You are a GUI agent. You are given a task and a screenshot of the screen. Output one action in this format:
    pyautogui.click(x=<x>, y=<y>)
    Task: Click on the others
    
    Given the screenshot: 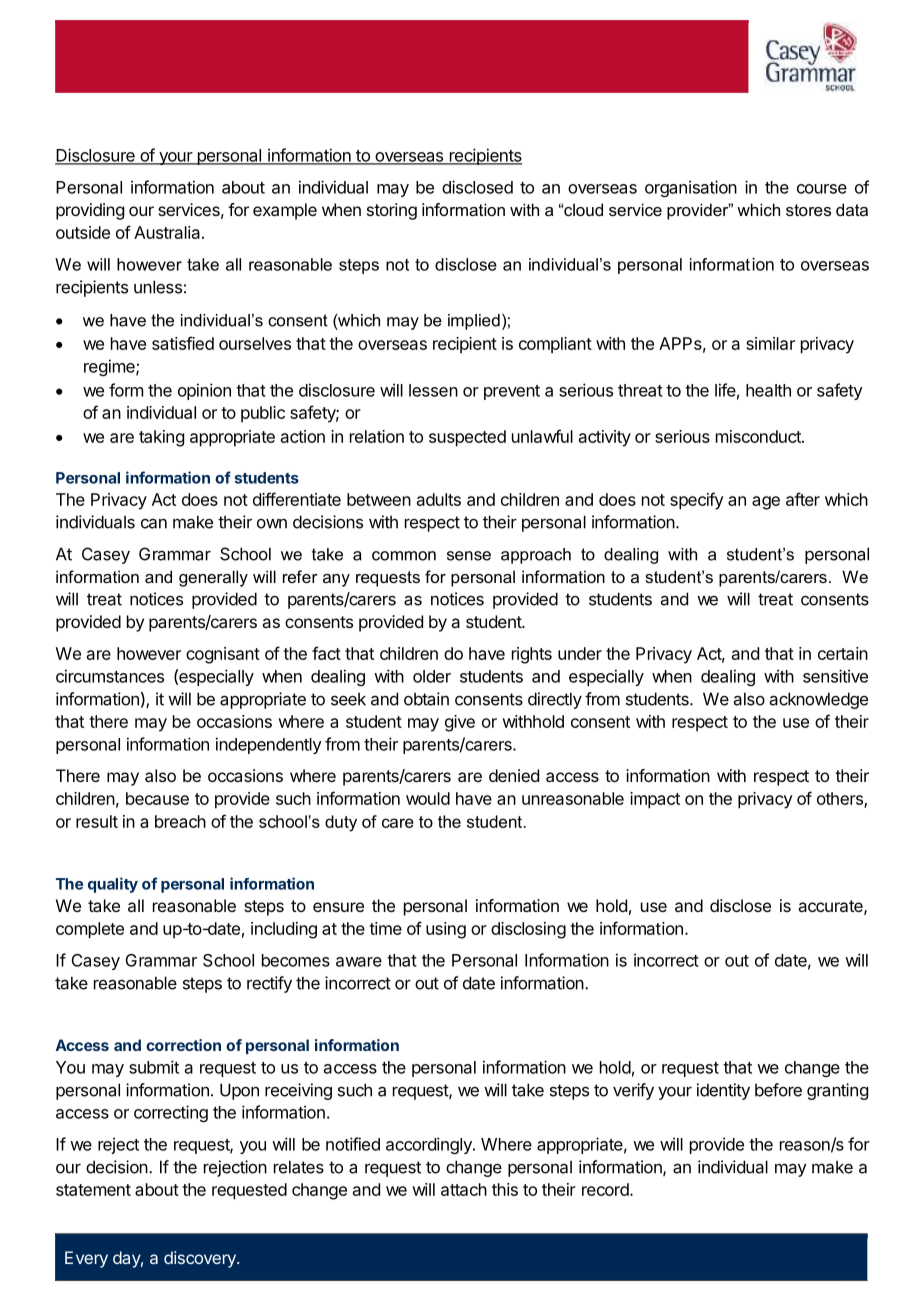 What is the action you would take?
    pyautogui.click(x=841, y=800)
